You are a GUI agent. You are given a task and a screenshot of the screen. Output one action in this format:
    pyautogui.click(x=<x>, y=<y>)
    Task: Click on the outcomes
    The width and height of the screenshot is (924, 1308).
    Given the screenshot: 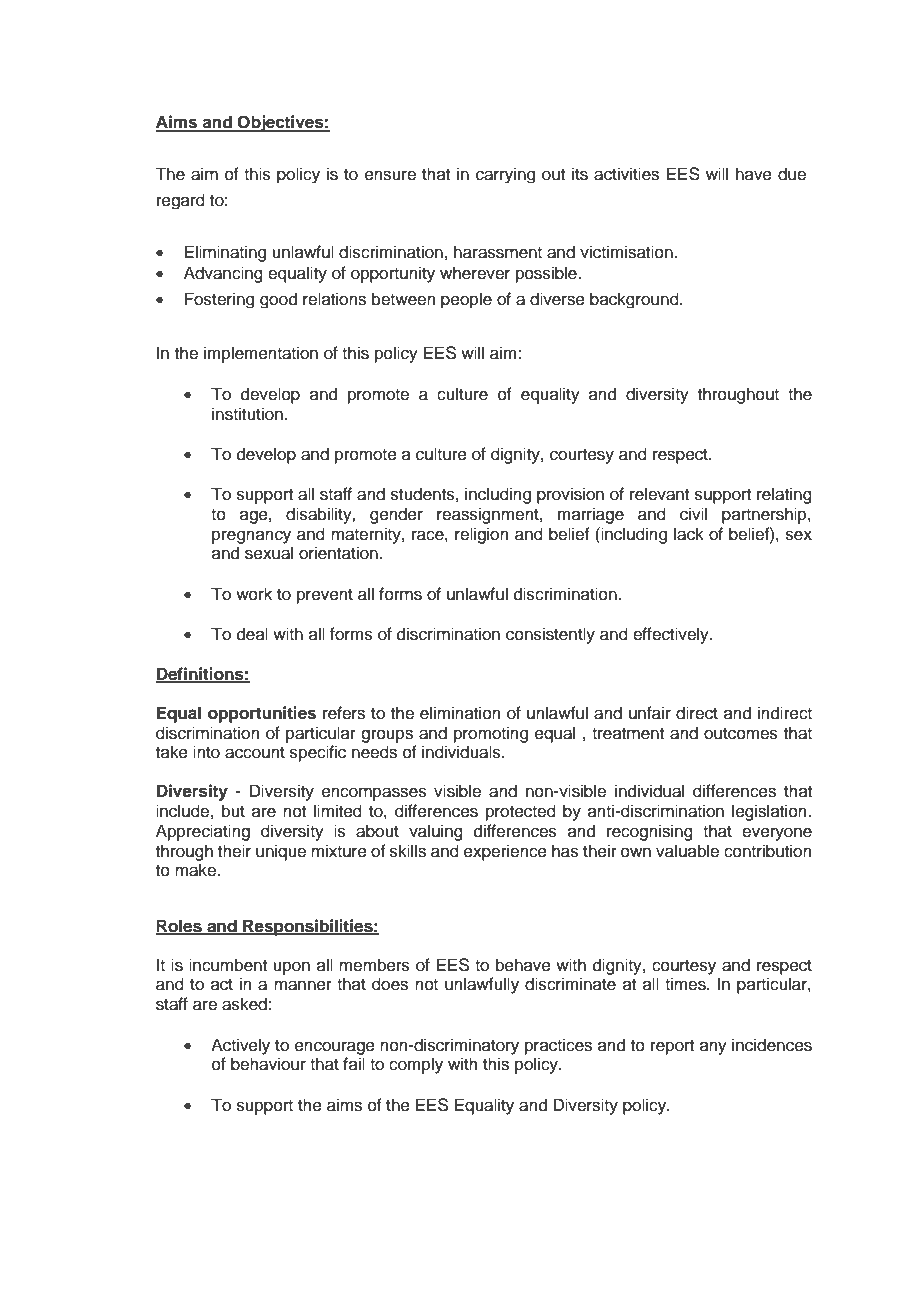 What is the action you would take?
    pyautogui.click(x=741, y=734)
